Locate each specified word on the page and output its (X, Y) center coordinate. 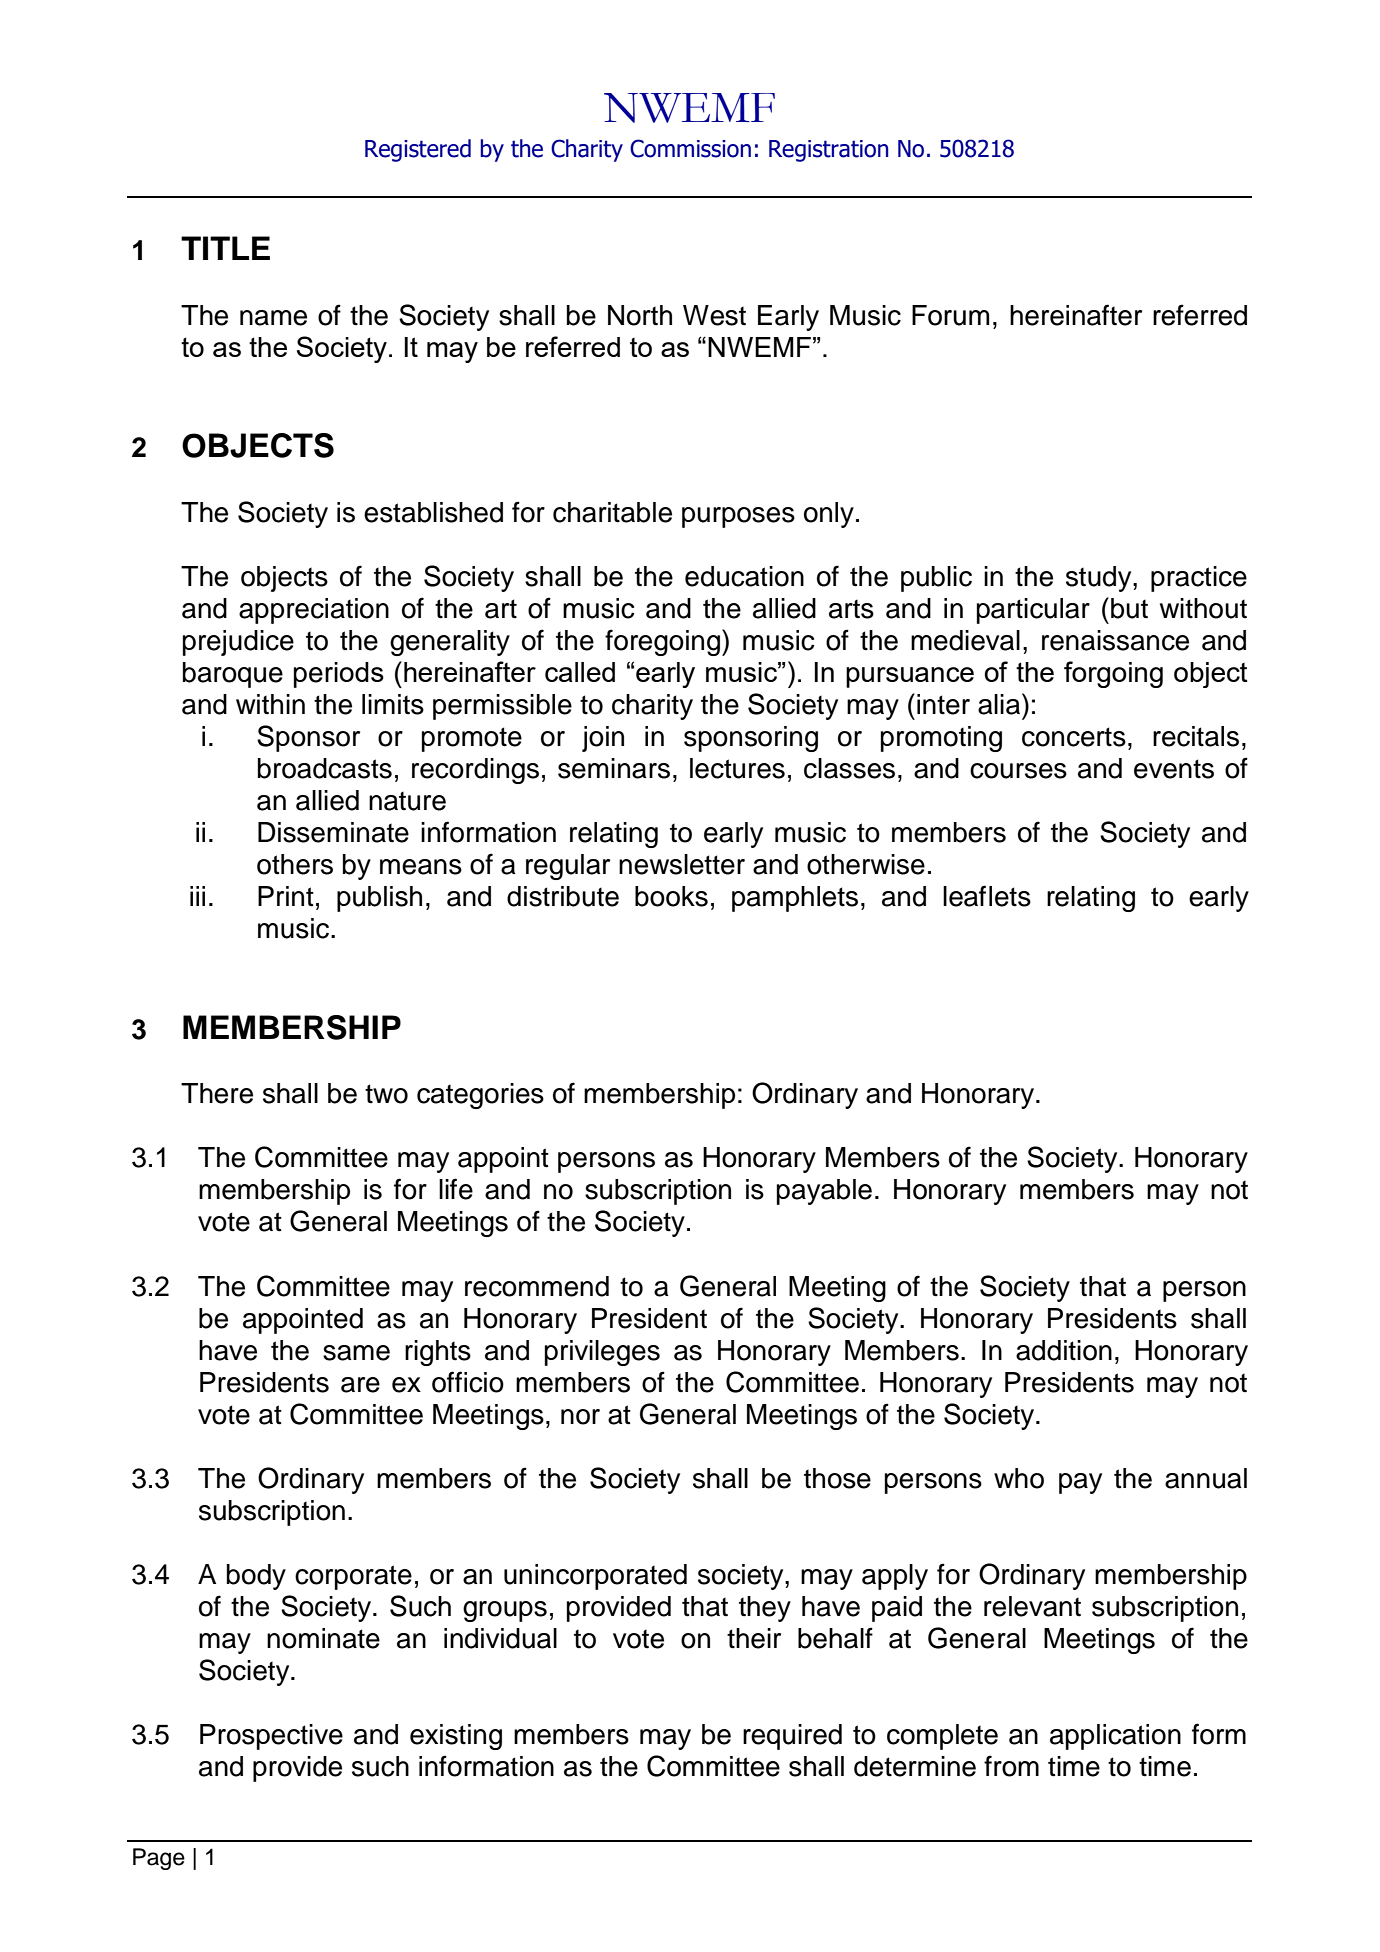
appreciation (314, 611)
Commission (690, 148)
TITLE (225, 248)
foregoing (662, 642)
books (671, 896)
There (217, 1093)
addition (1064, 1350)
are (360, 1385)
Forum (950, 315)
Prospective (271, 1737)
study (1100, 579)
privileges (602, 1353)
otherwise (866, 864)
